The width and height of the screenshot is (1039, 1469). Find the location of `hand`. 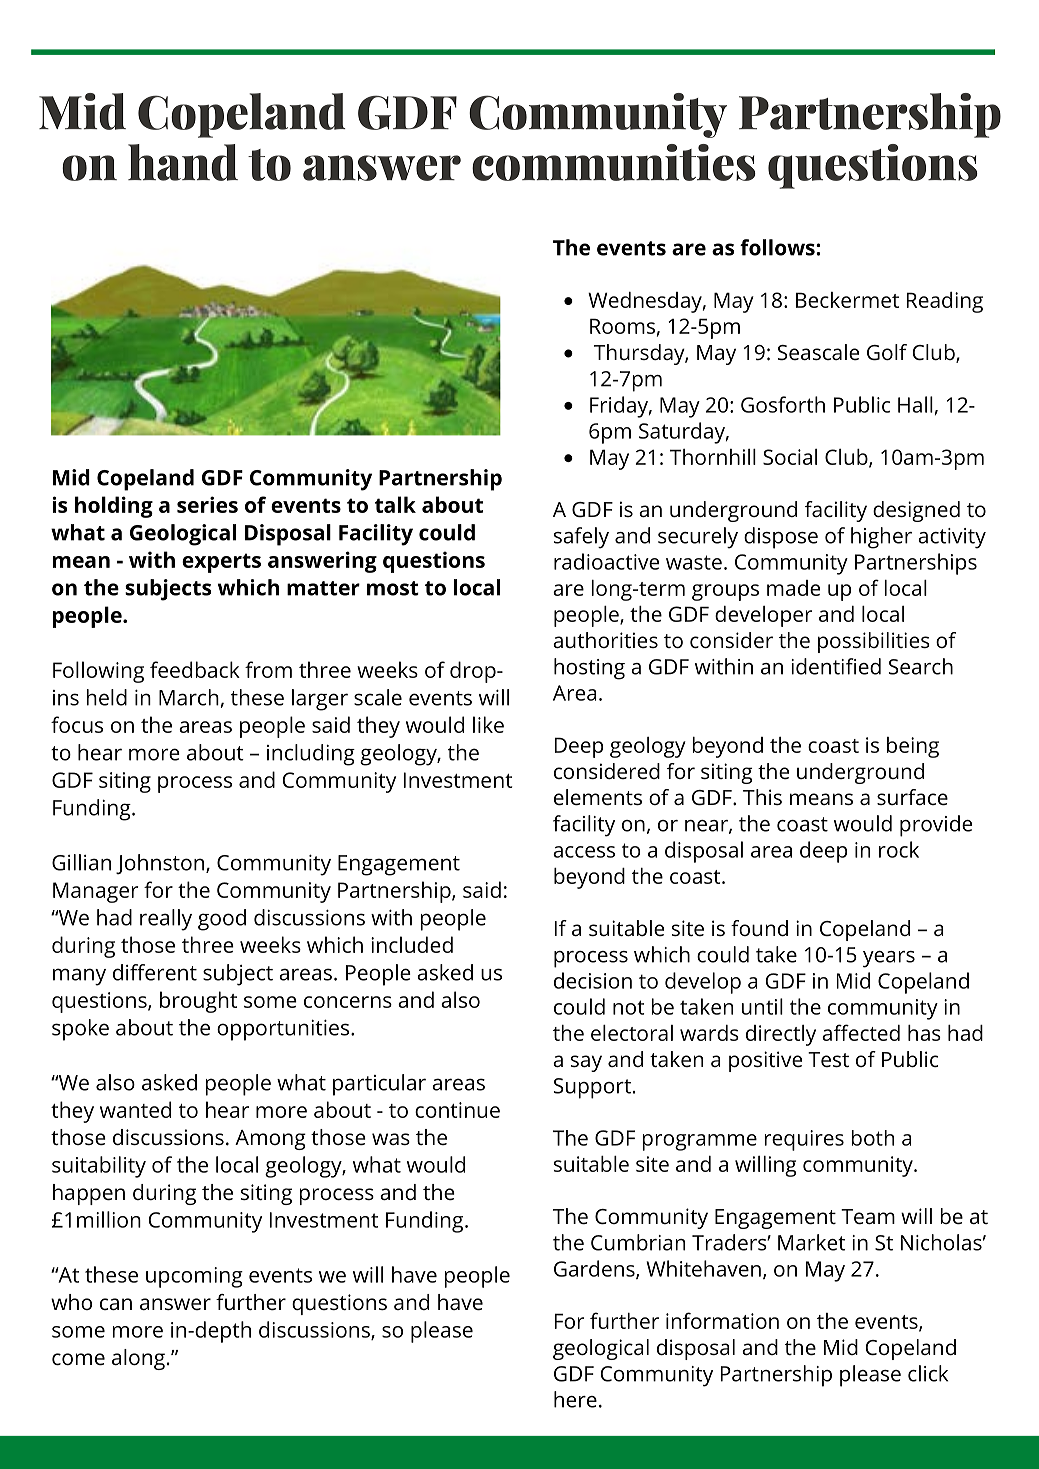

hand is located at coordinates (183, 162).
